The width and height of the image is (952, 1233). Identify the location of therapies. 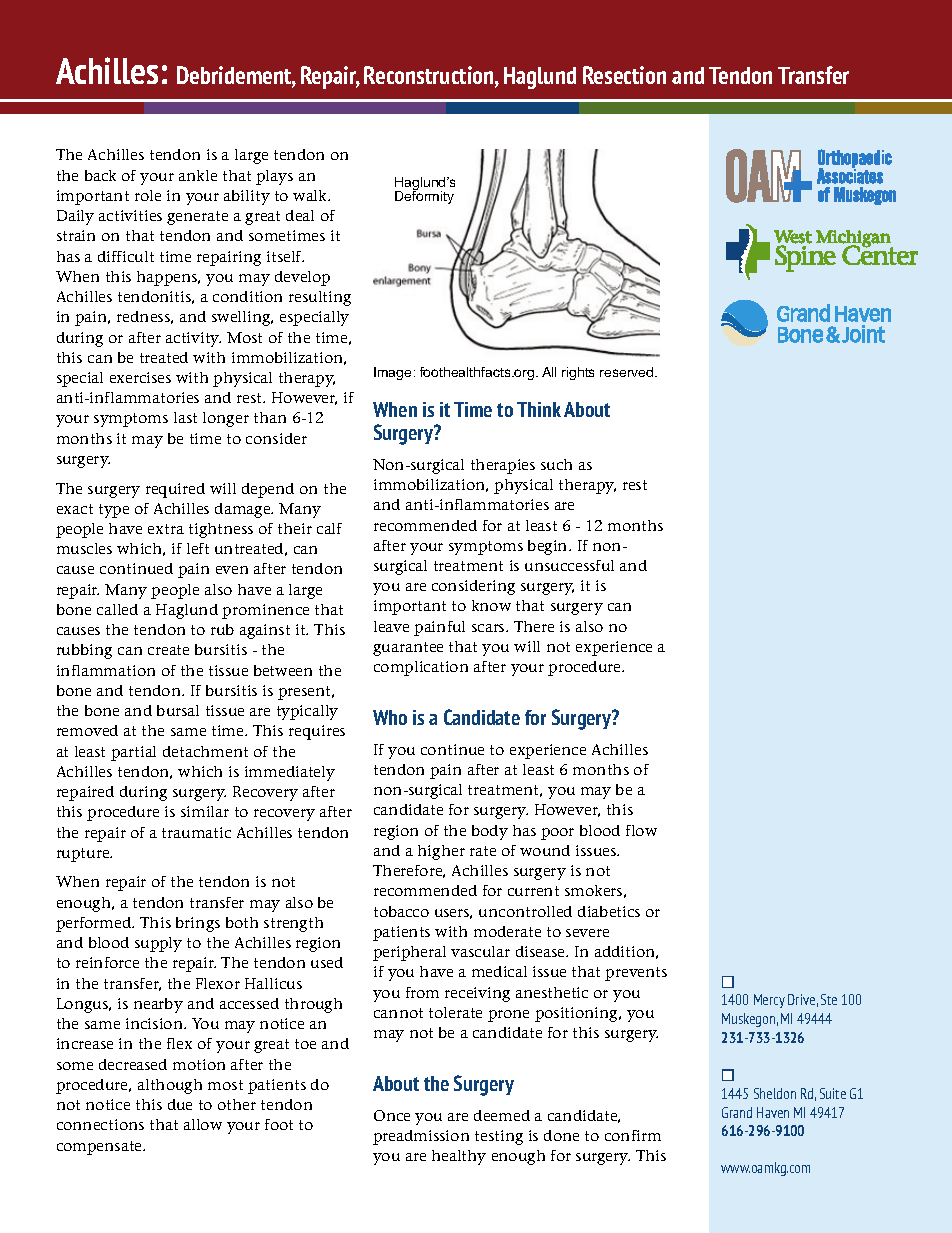
(503, 466).
